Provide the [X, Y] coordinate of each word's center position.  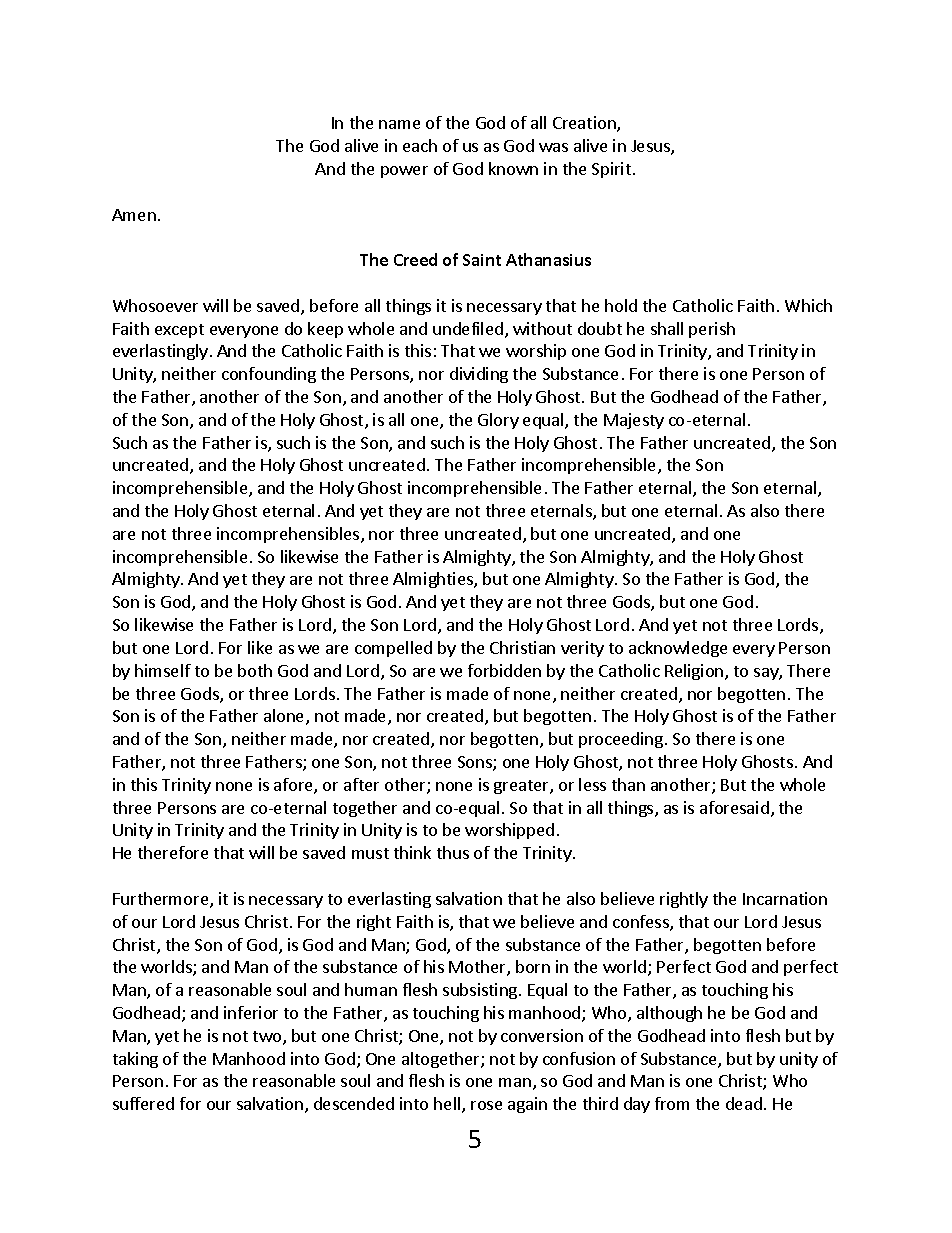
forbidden [504, 670]
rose [486, 1105]
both [255, 670]
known [513, 168]
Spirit [611, 170]
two [268, 1038]
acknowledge [678, 649]
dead [744, 1103]
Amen [134, 215]
